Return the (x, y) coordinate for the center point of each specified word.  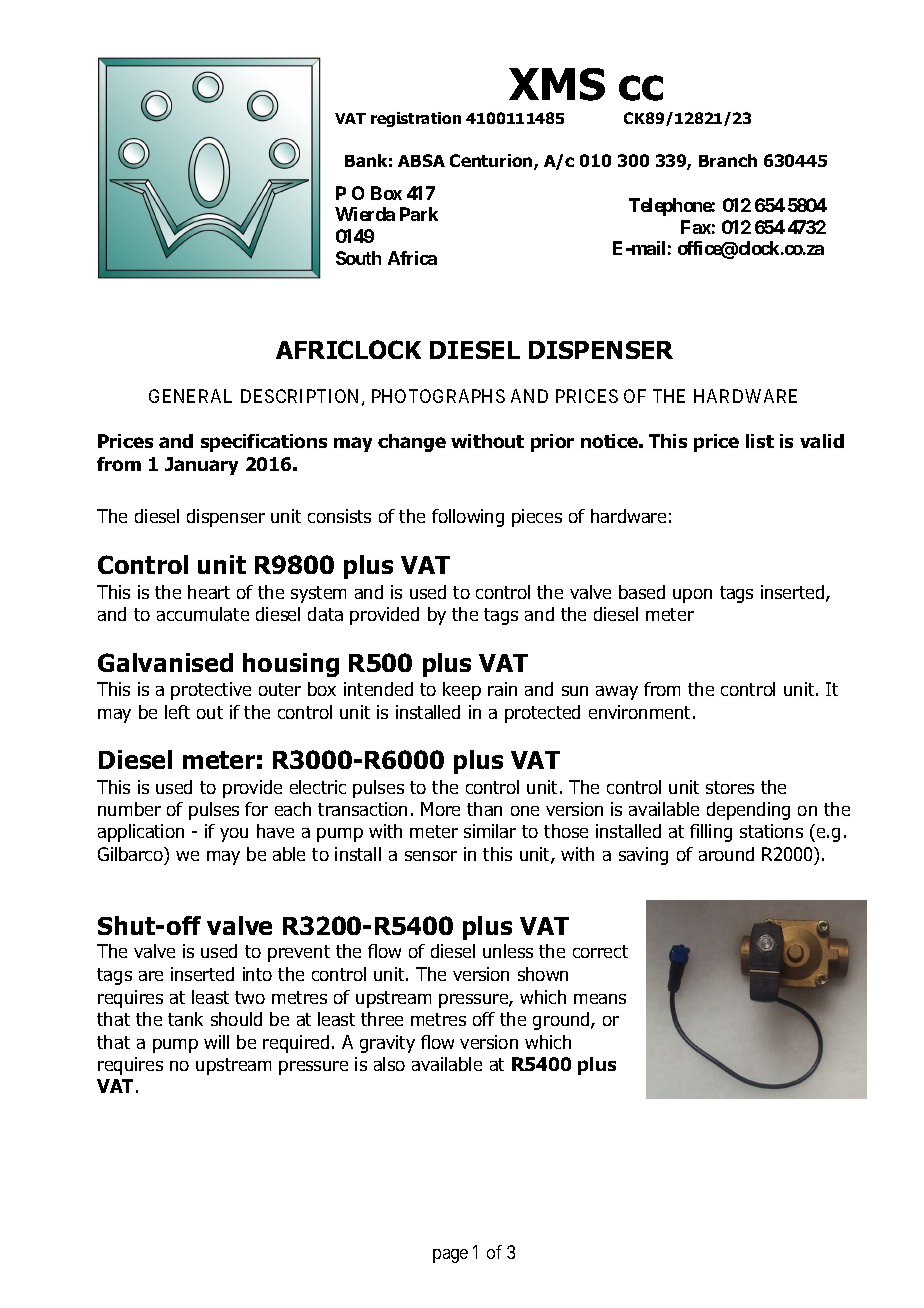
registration (416, 119)
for (256, 809)
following (468, 518)
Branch (728, 160)
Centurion (492, 162)
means (600, 999)
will (216, 1042)
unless (508, 951)
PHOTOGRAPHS (438, 396)
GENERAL (190, 396)
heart (209, 592)
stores (730, 787)
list (760, 441)
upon (692, 596)
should (236, 1019)
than (484, 809)
